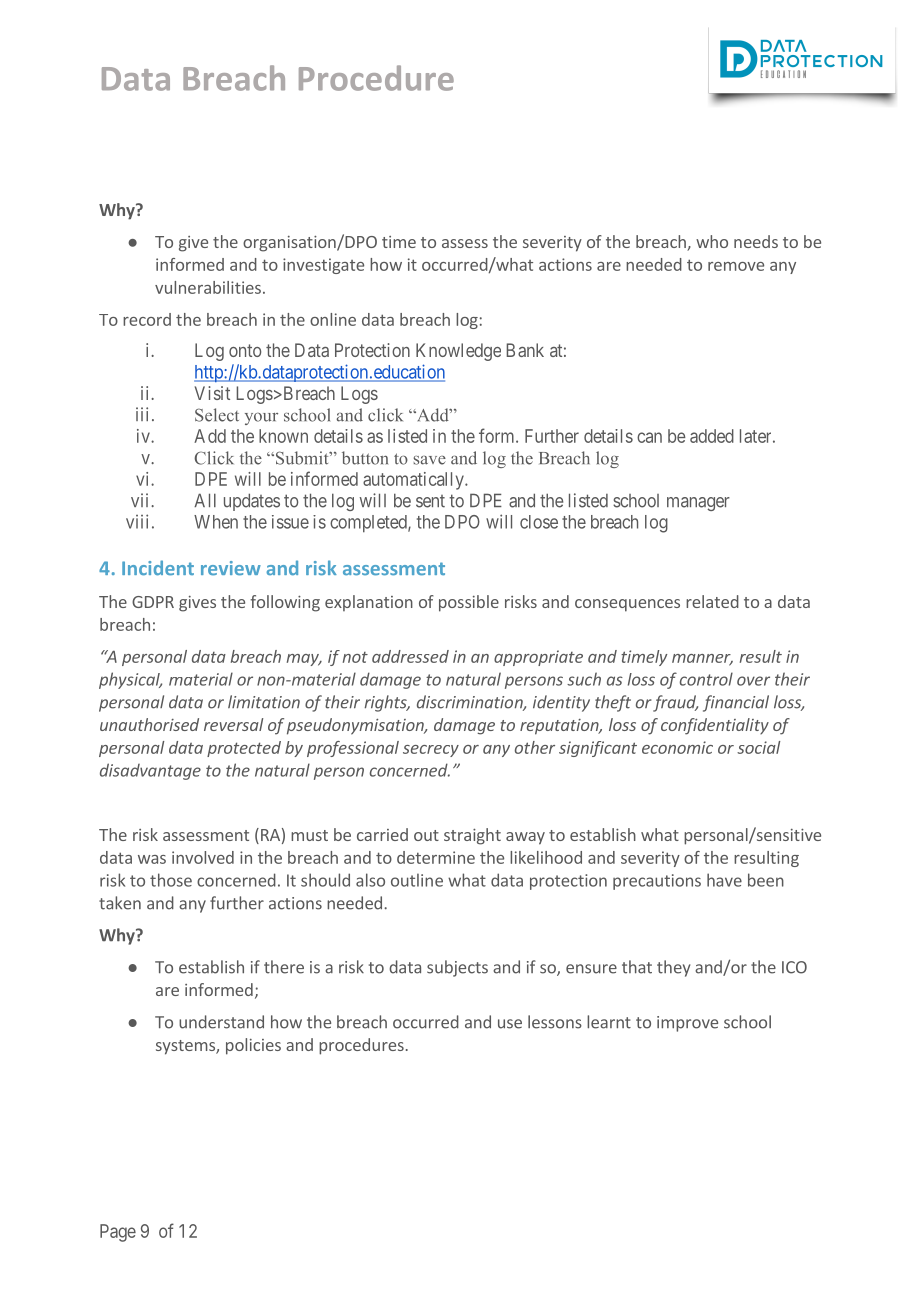 This screenshot has width=924, height=1308. What do you see at coordinates (458, 352) in the screenshot?
I see `Knowledge` at bounding box center [458, 352].
